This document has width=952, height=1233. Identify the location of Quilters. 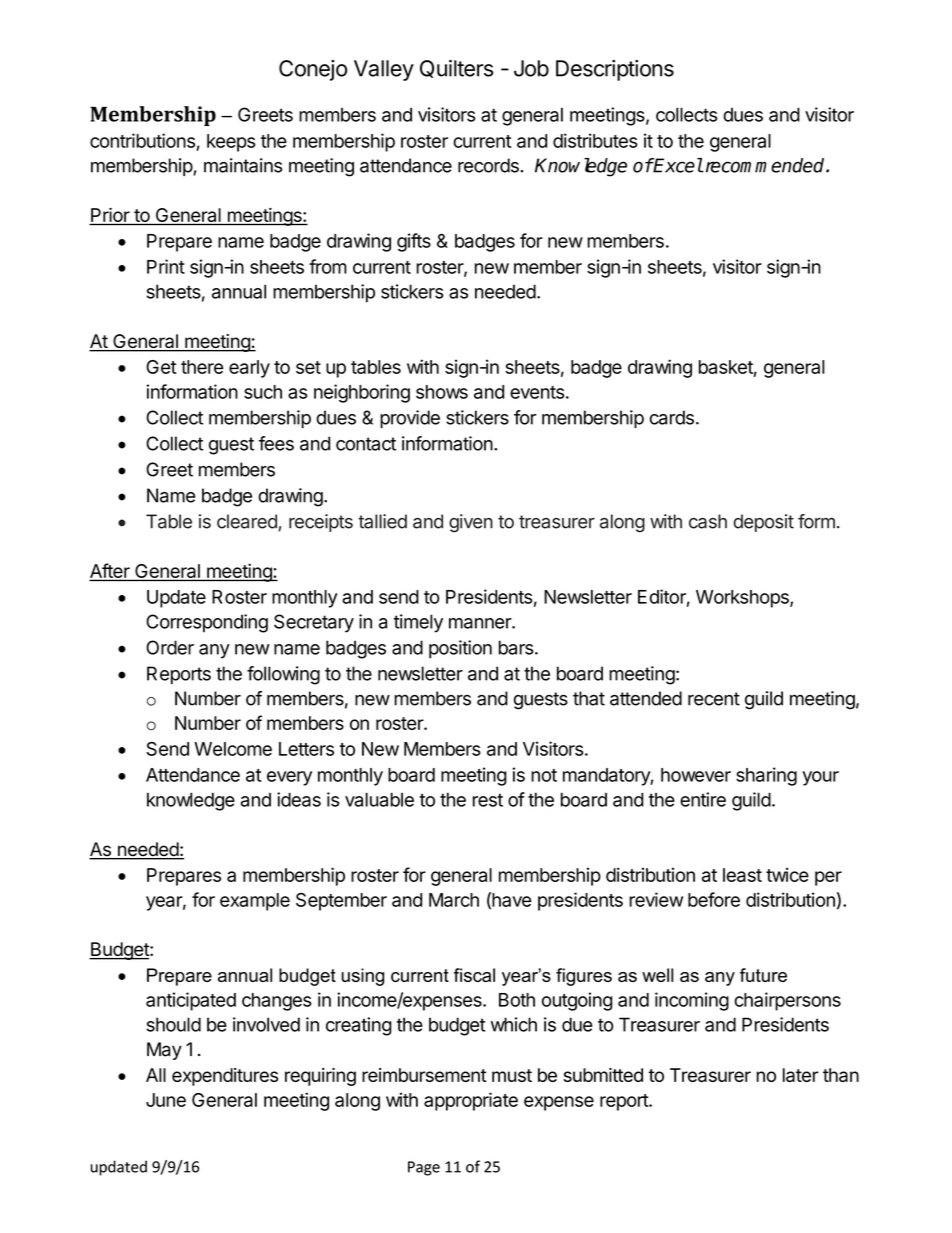
(456, 69).
